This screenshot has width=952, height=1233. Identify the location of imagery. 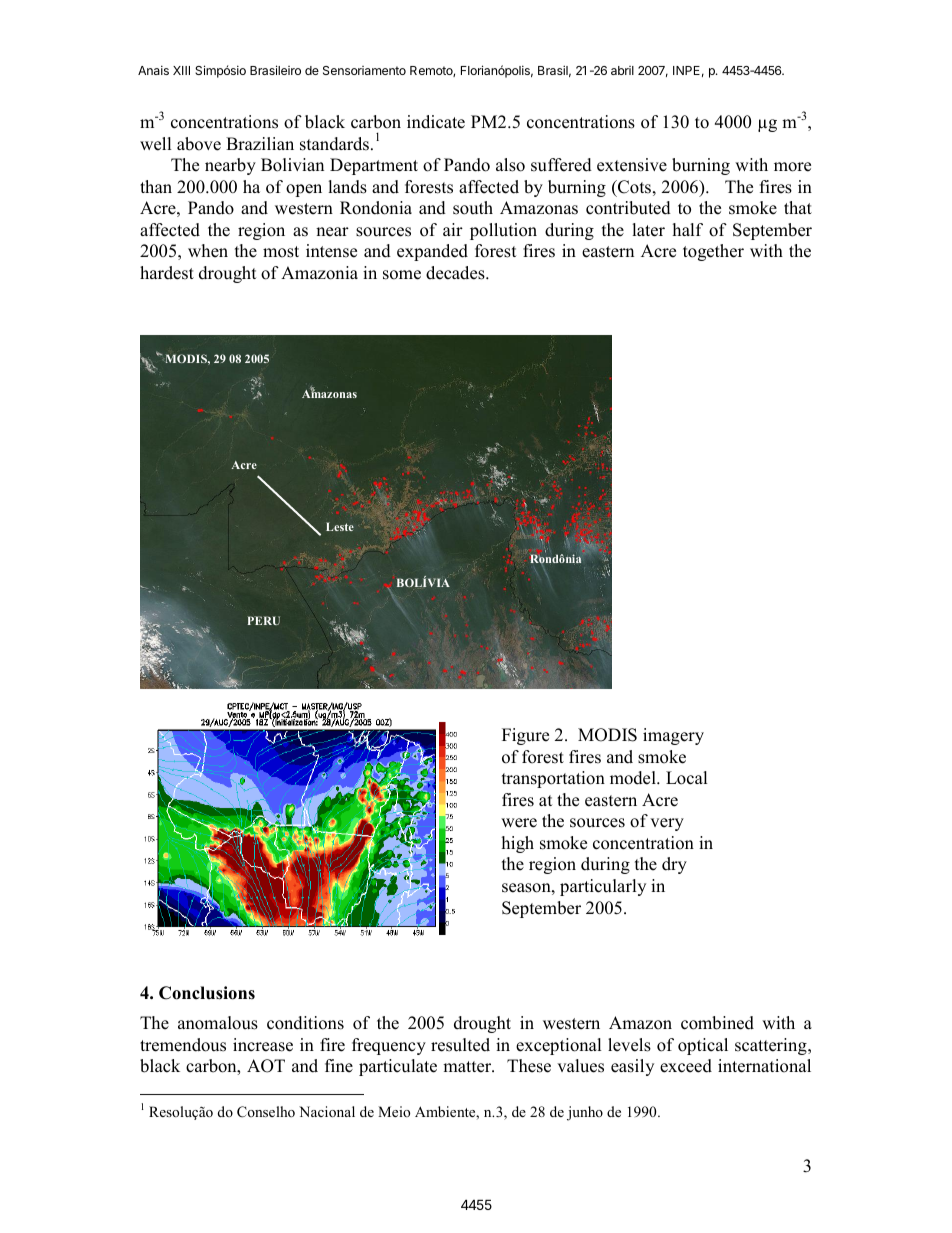
(673, 736).
